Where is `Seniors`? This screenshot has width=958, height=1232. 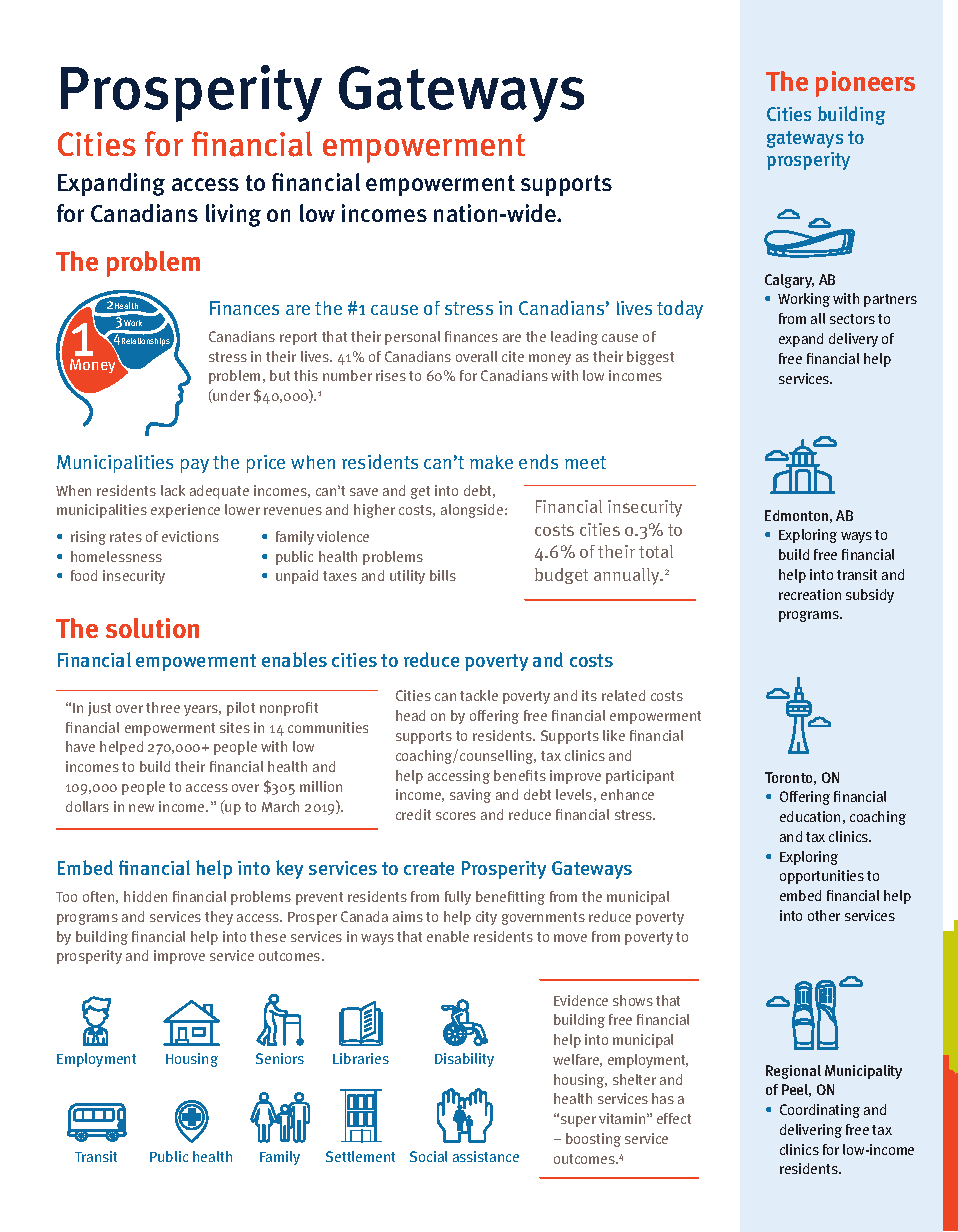 Seniors is located at coordinates (280, 1058).
